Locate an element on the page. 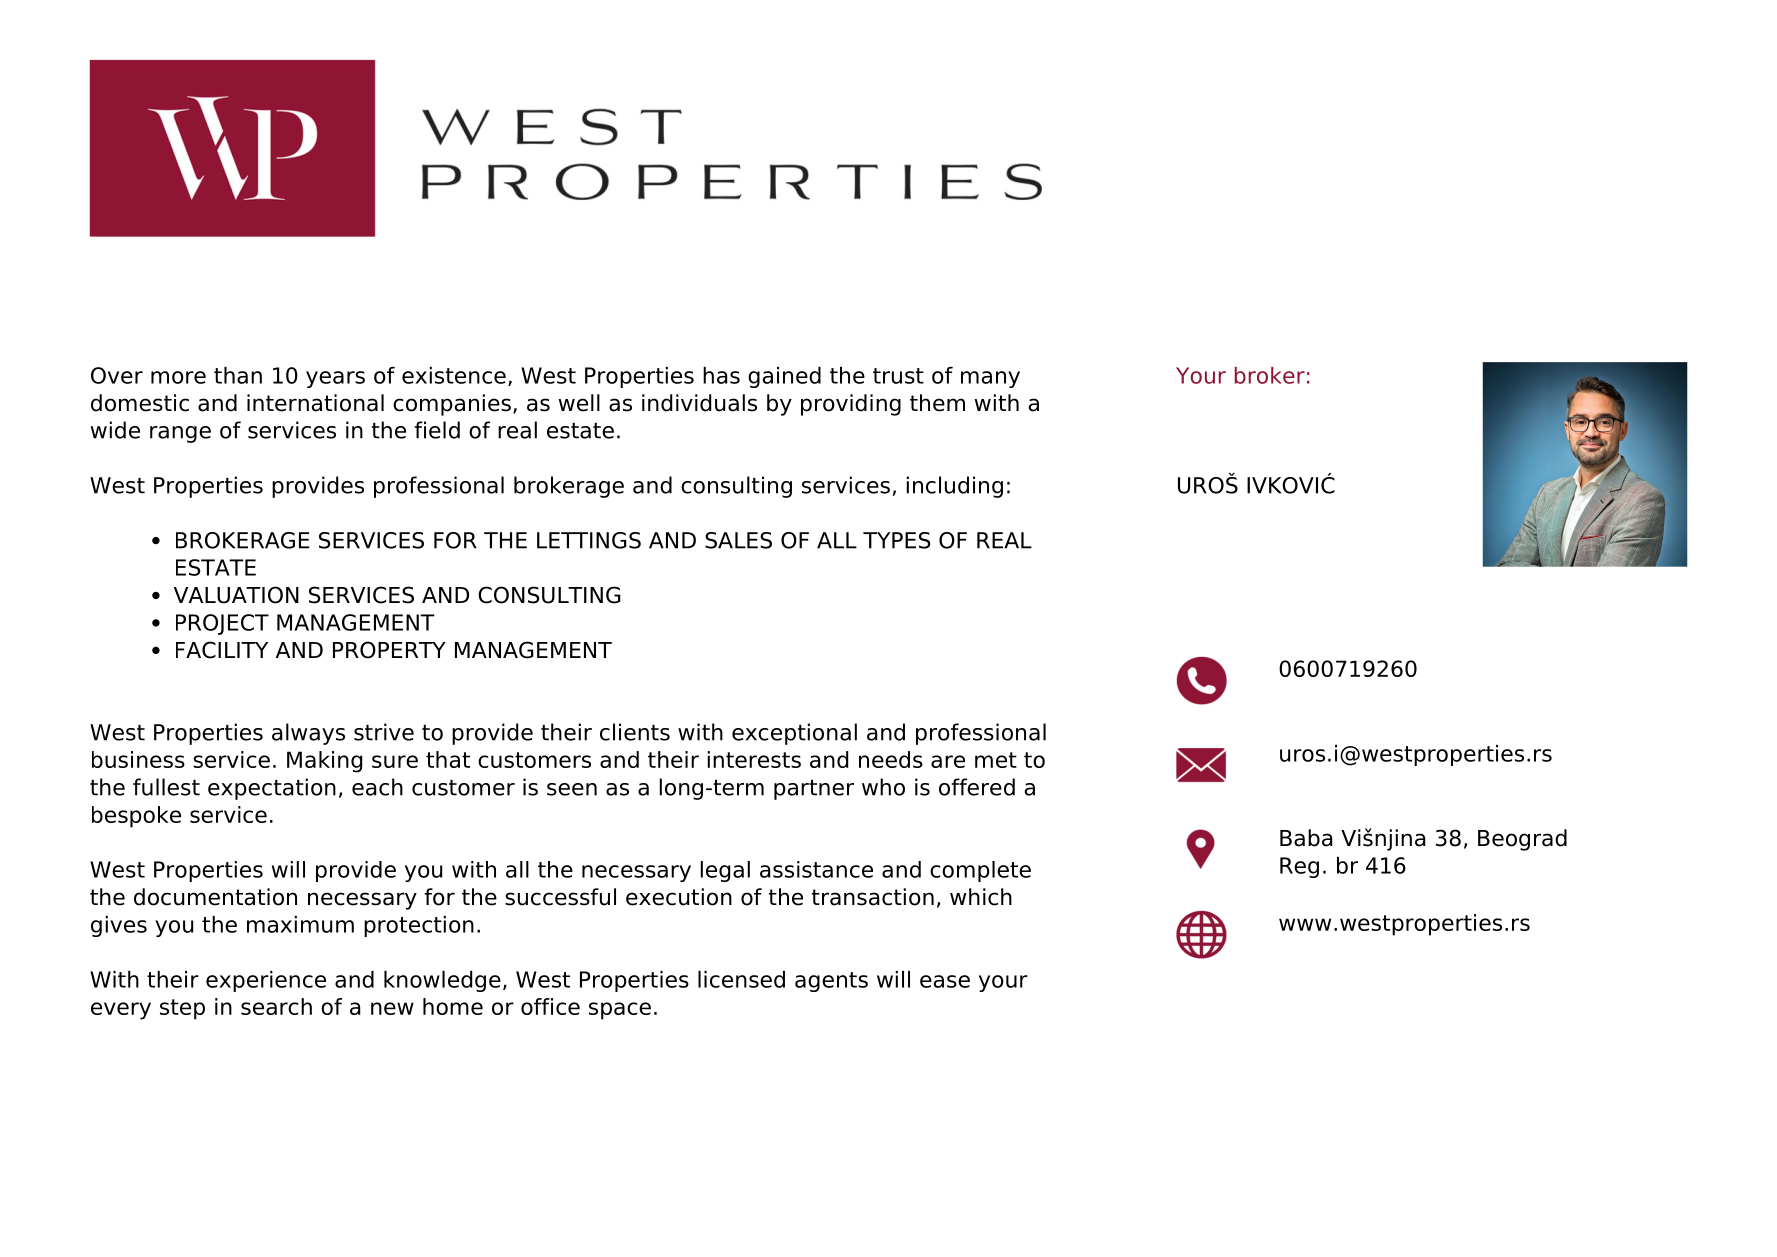 Image resolution: width=1777 pixels, height=1257 pixels. Baba is located at coordinates (1306, 838).
